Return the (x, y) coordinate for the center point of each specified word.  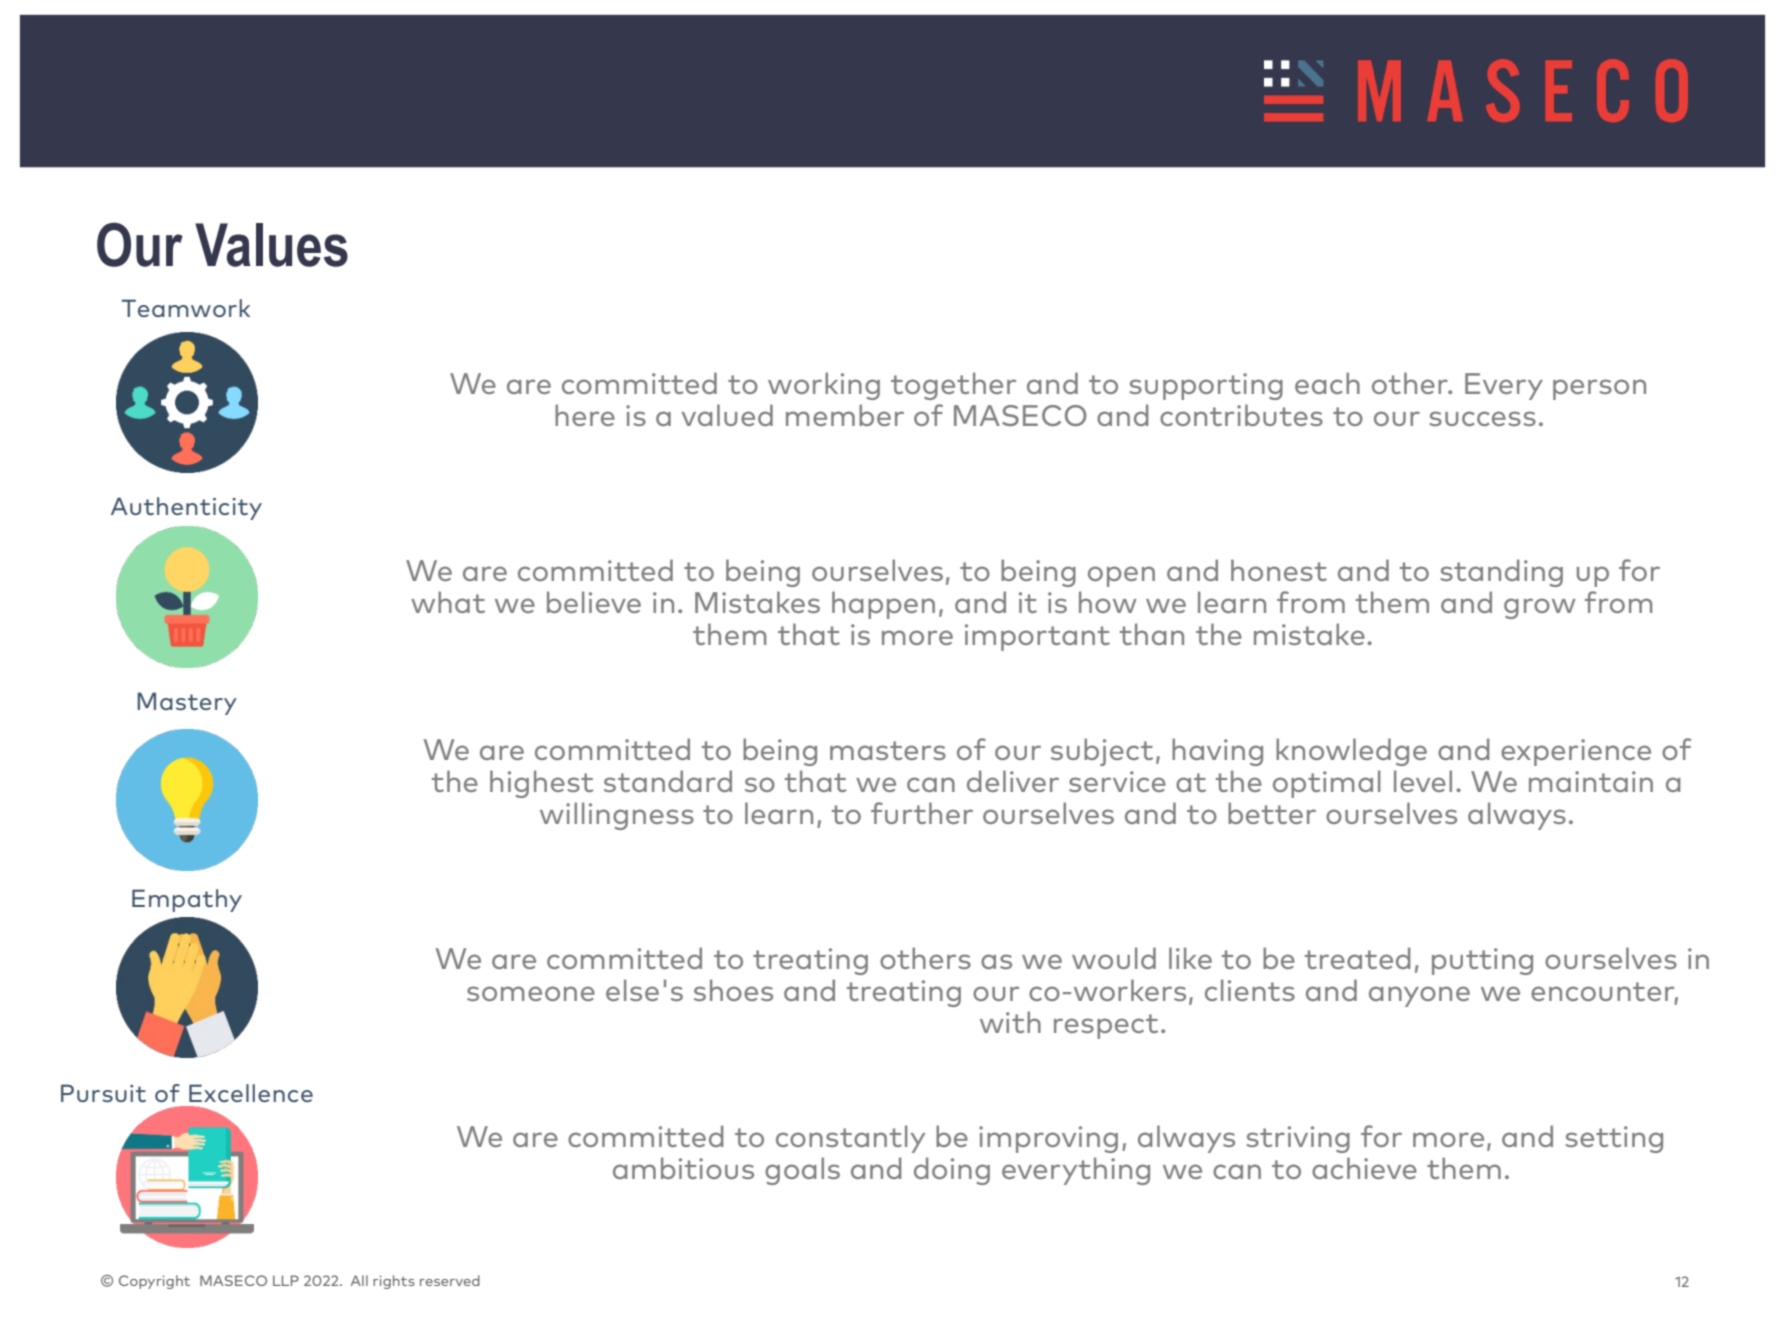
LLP (286, 1280)
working (824, 386)
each (1327, 383)
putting (1482, 961)
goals (802, 1171)
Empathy (187, 900)
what (448, 602)
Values (271, 245)
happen (883, 605)
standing (1501, 573)
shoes (733, 990)
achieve (1364, 1168)
